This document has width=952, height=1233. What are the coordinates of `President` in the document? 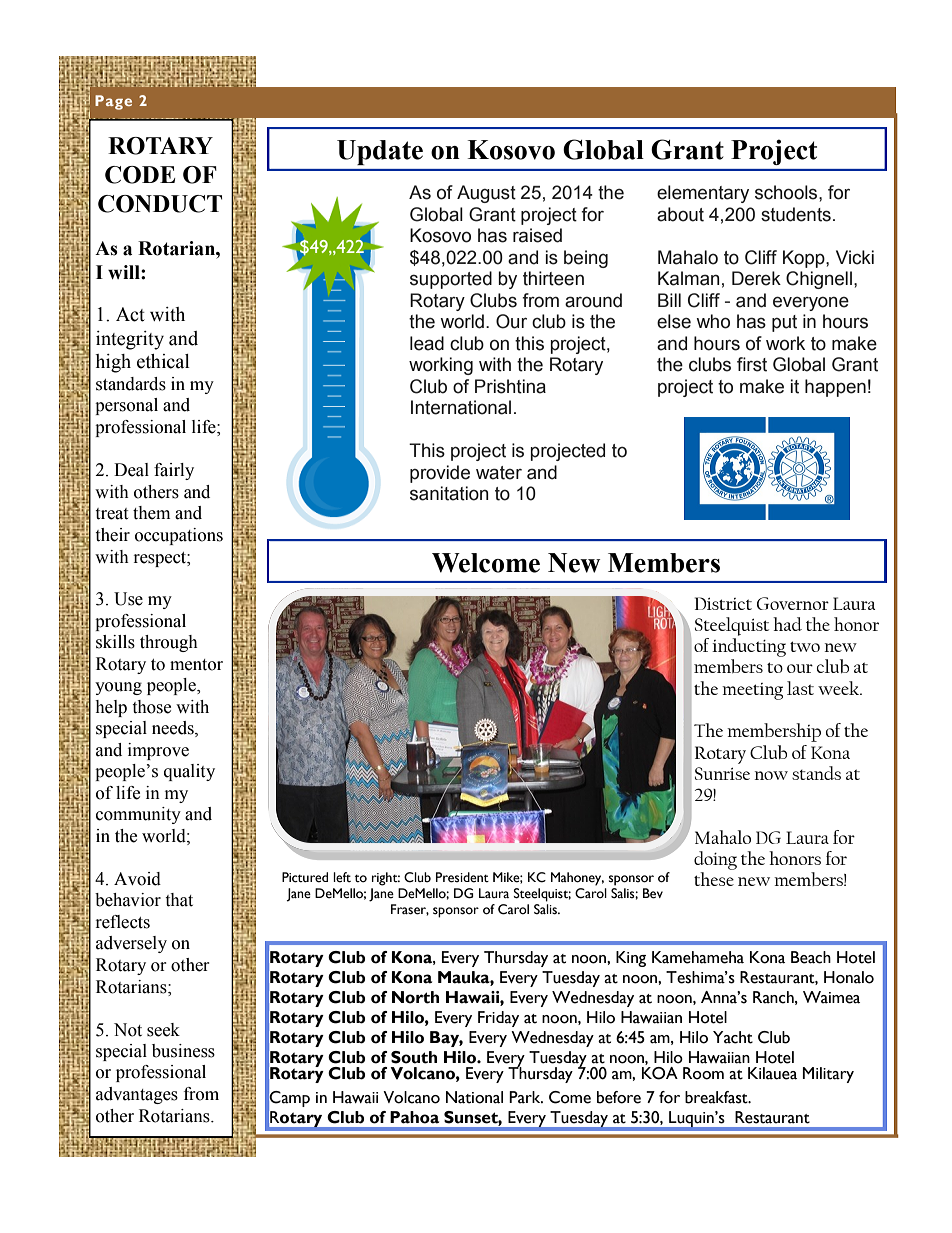 It's located at (462, 877).
